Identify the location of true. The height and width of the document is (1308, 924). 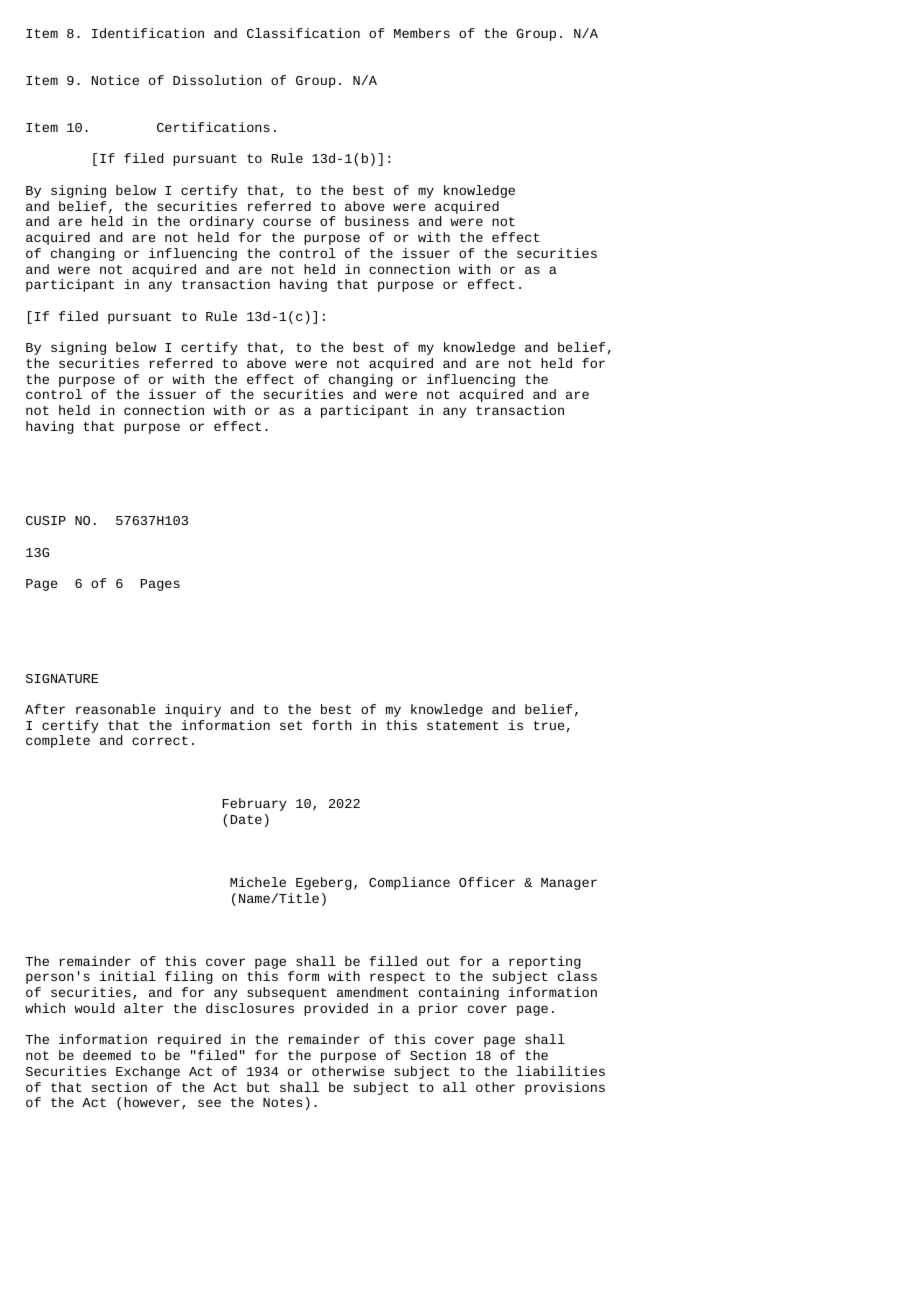
(549, 725).
